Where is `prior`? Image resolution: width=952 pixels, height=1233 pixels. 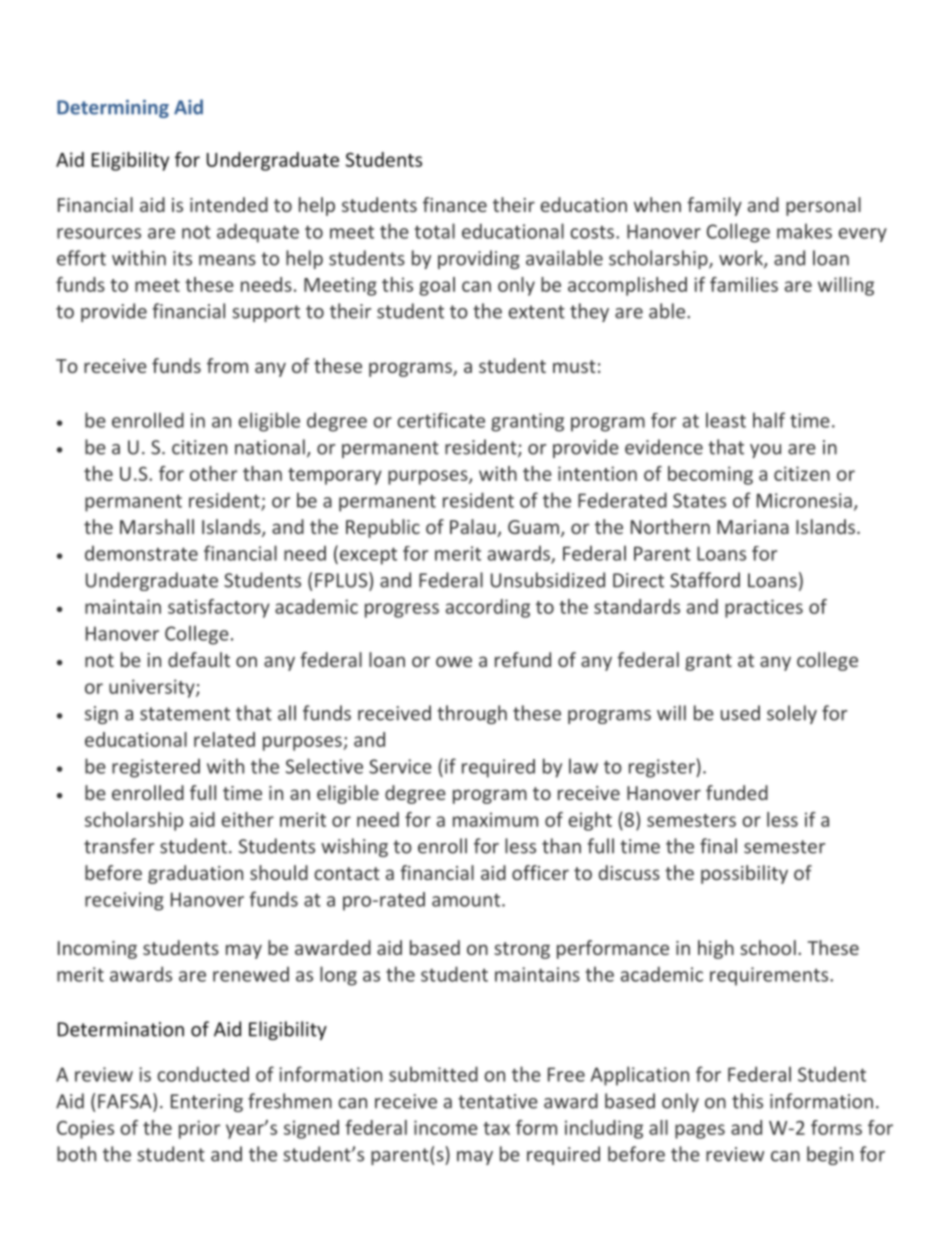
prior is located at coordinates (199, 1129).
